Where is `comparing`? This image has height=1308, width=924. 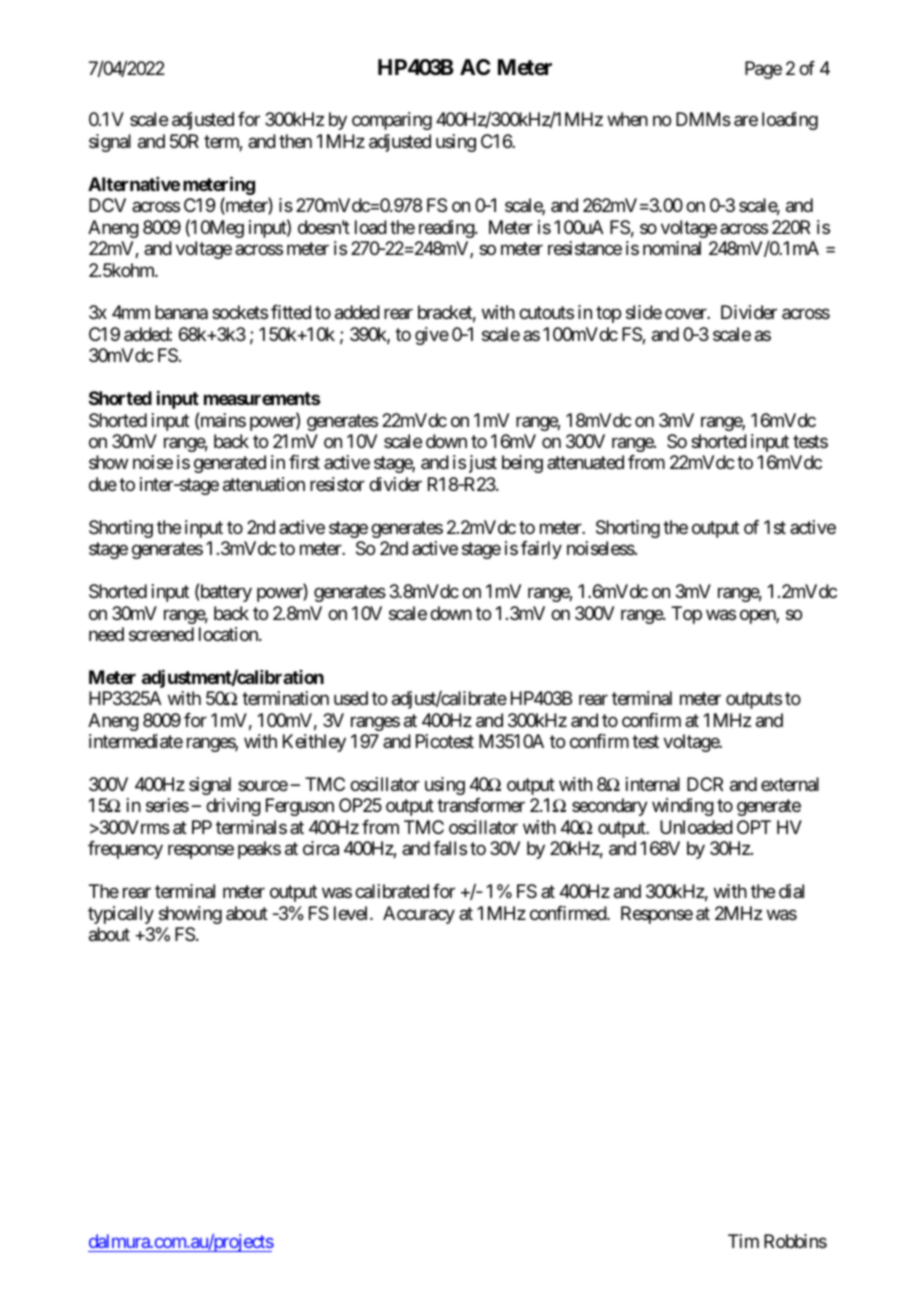 comparing is located at coordinates (392, 121).
